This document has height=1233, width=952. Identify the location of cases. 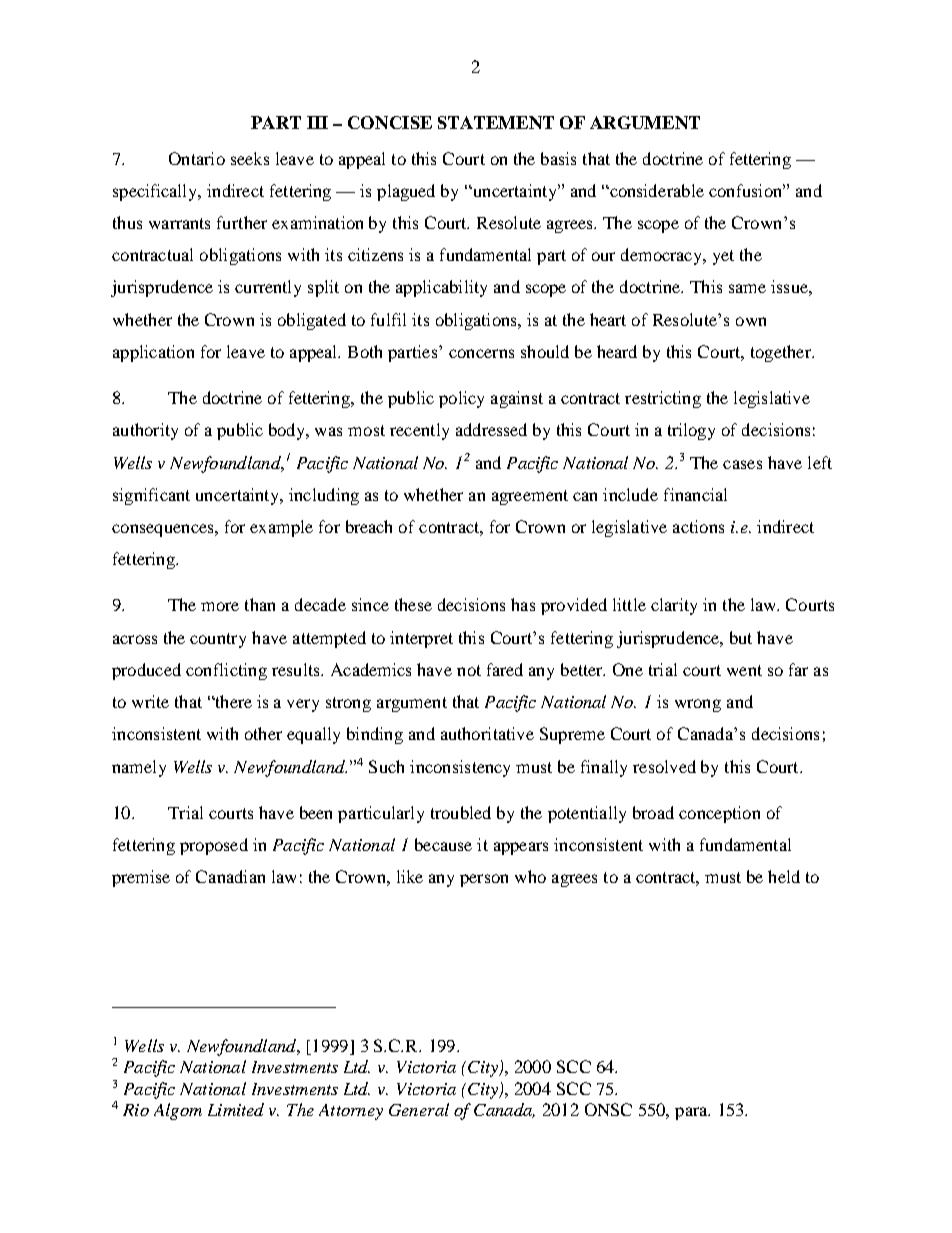
(742, 464).
